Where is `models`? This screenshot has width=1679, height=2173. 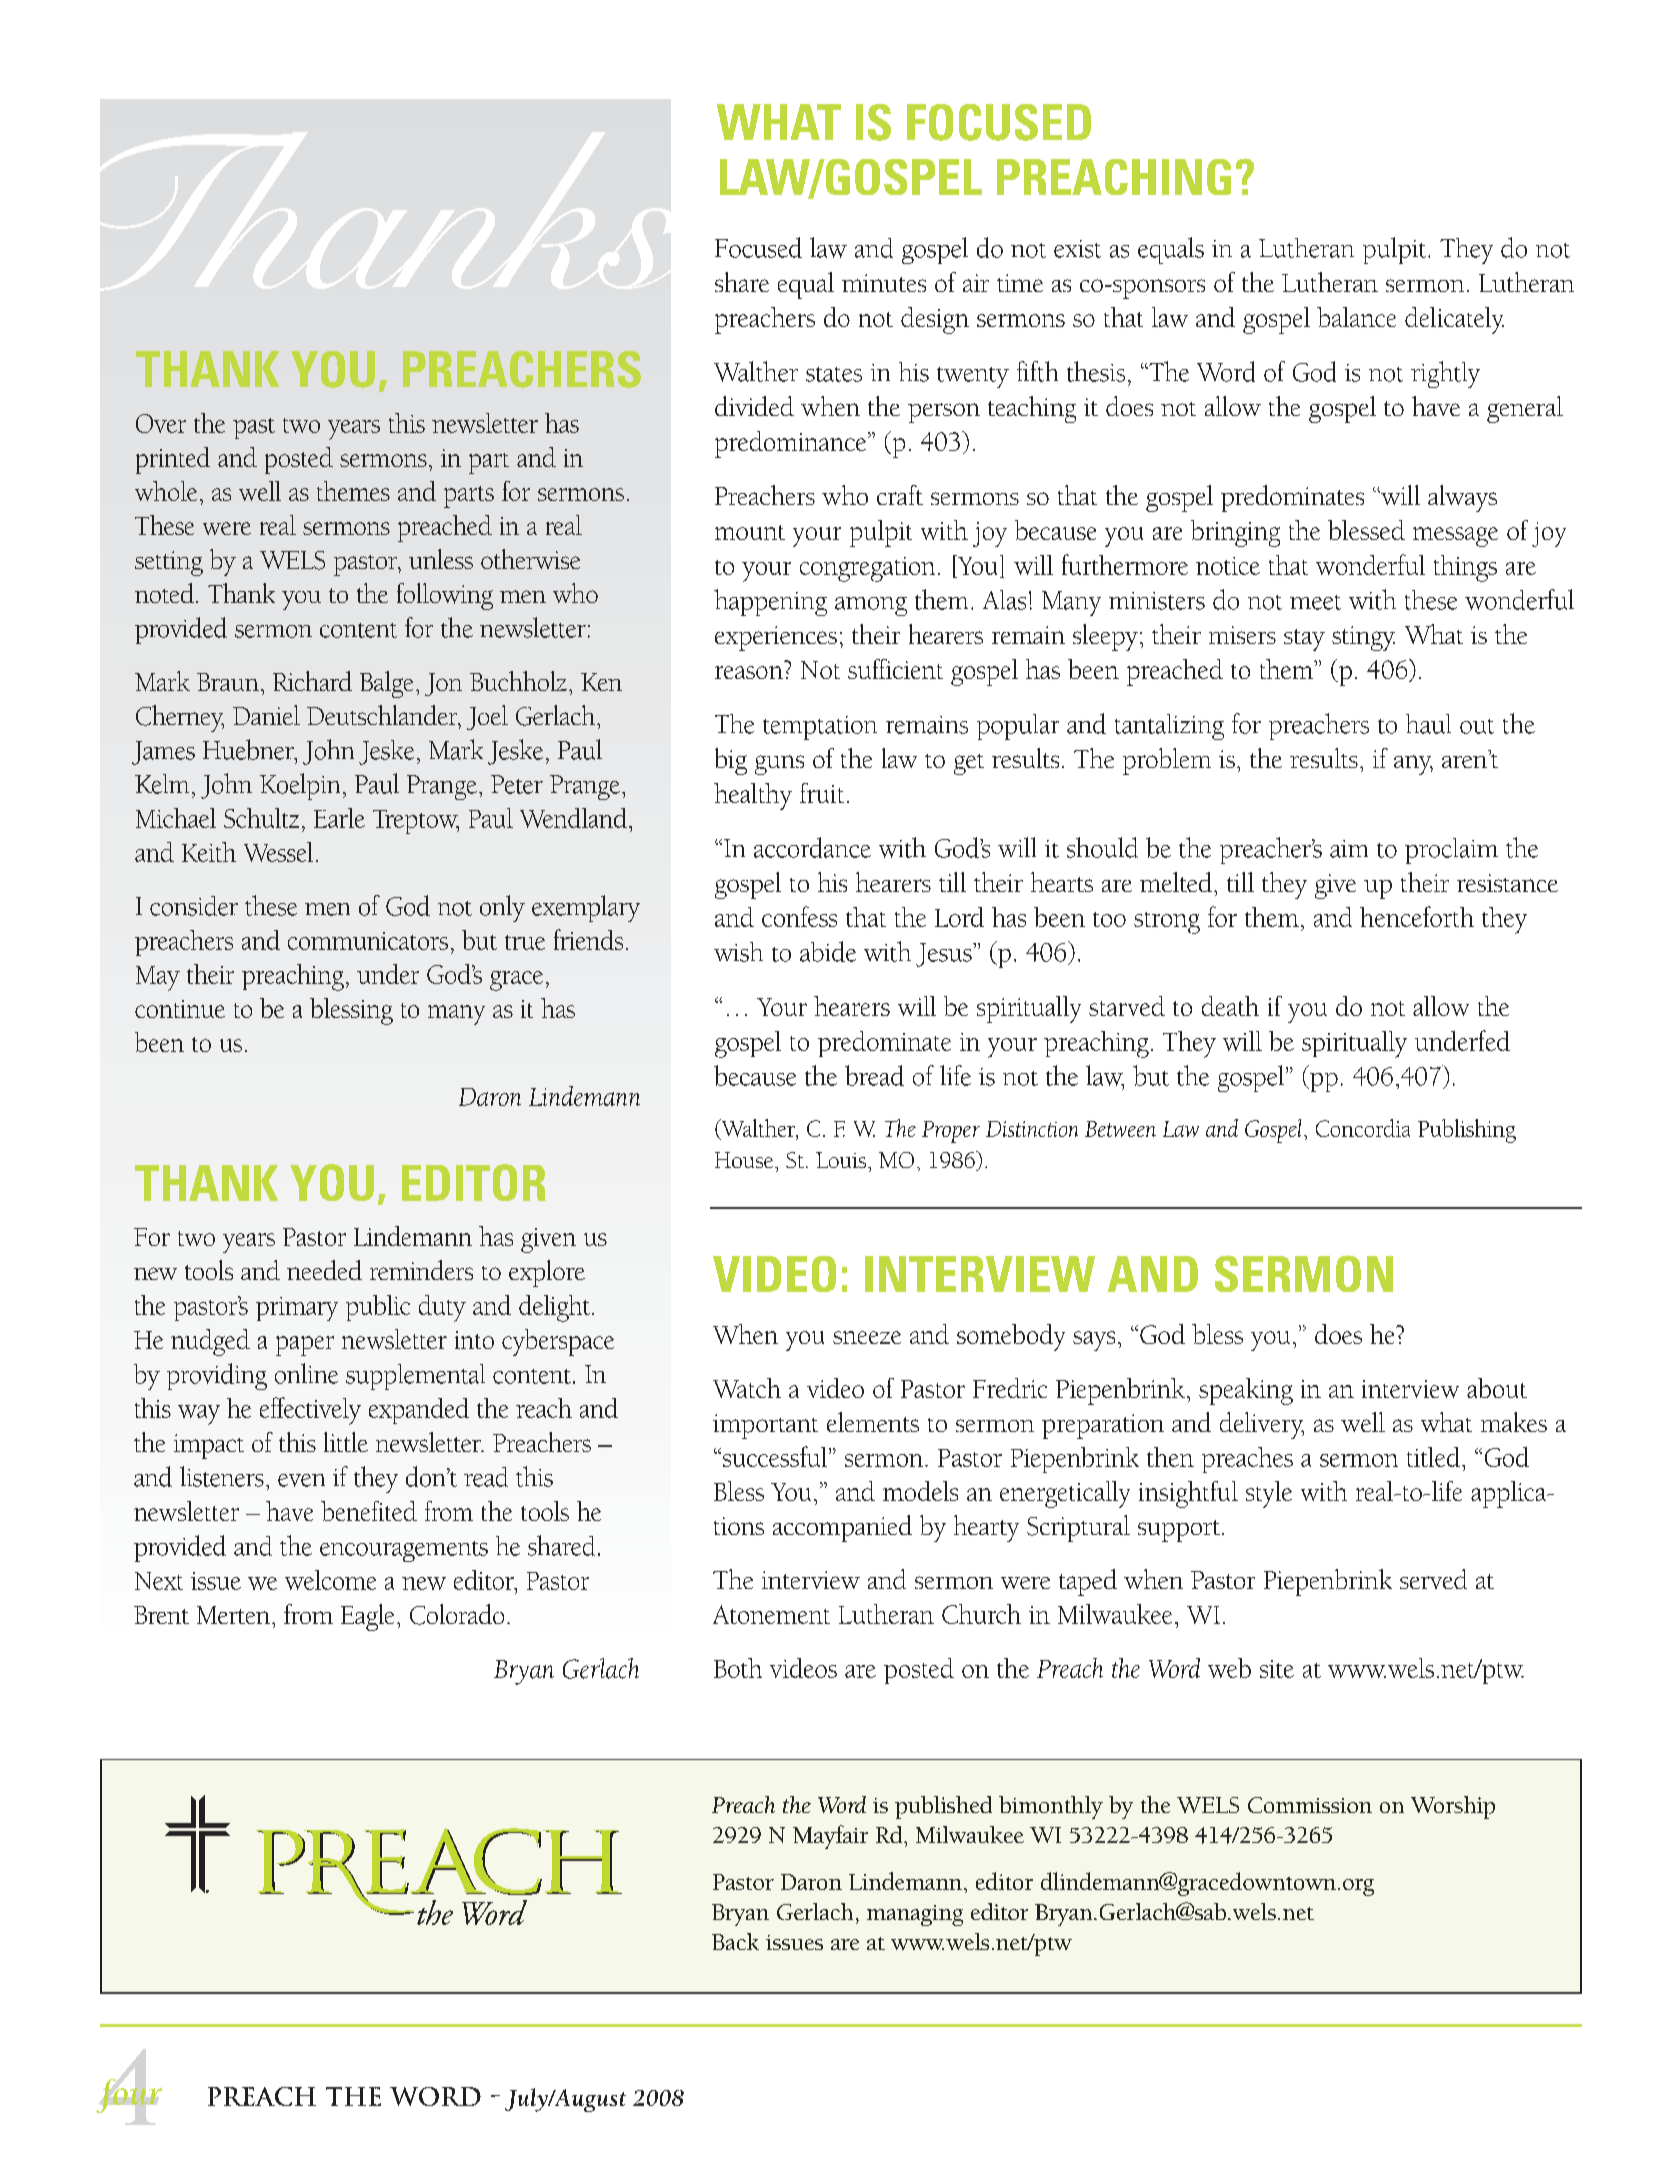
models is located at coordinates (920, 1491).
